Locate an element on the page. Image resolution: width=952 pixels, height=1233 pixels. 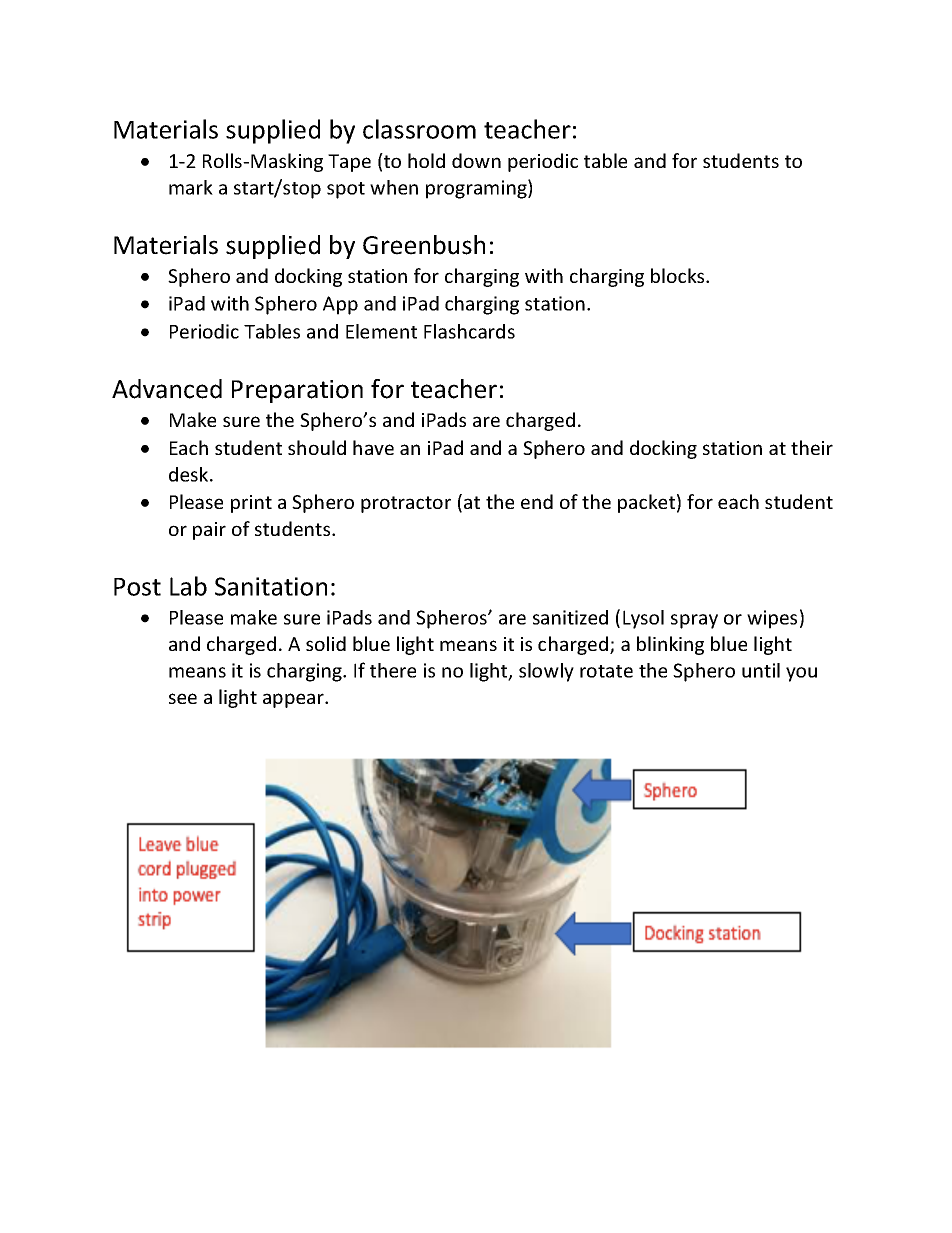
mark is located at coordinates (191, 187).
